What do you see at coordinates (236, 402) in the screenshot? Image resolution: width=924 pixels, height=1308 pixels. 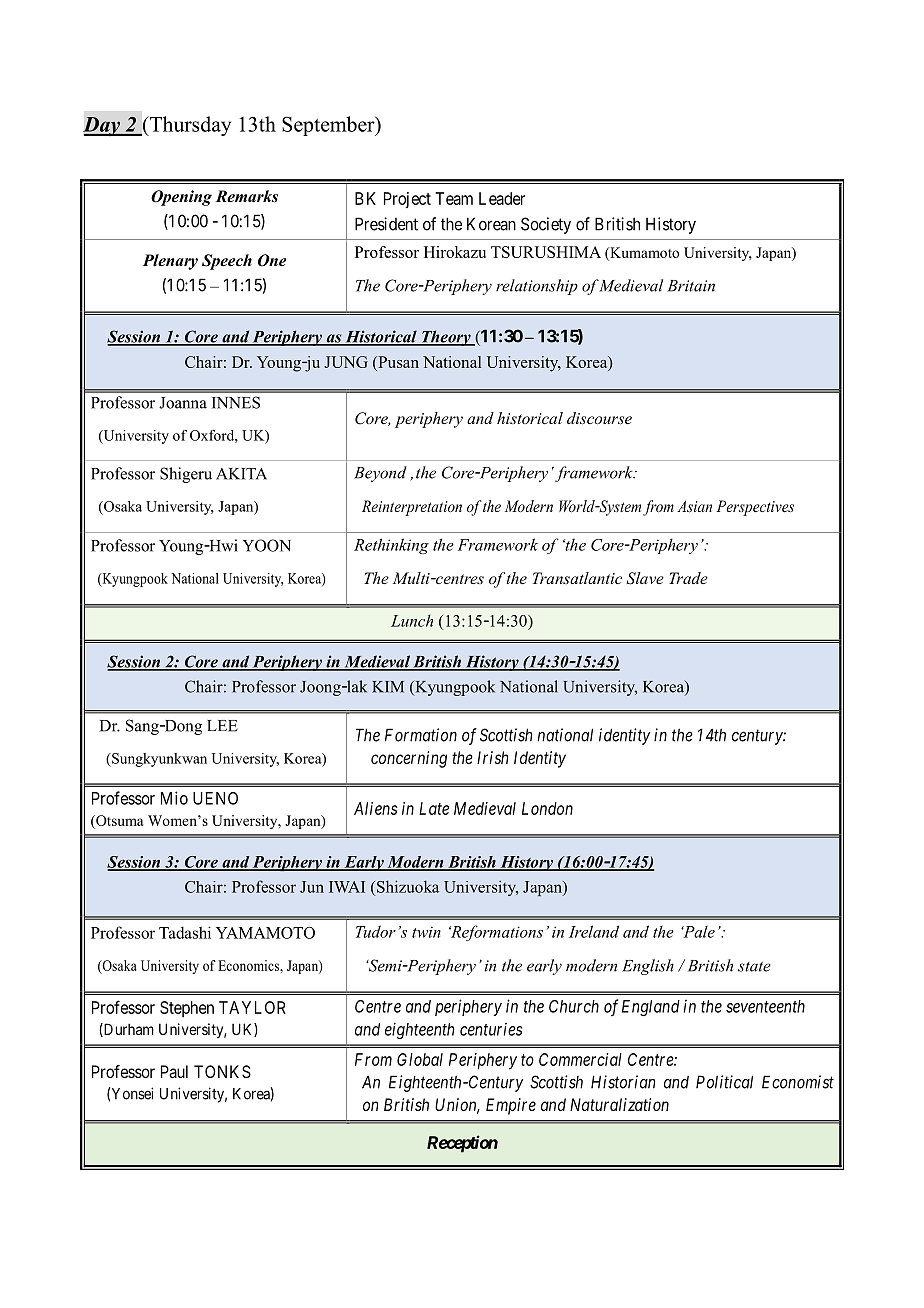 I see `INNES` at bounding box center [236, 402].
